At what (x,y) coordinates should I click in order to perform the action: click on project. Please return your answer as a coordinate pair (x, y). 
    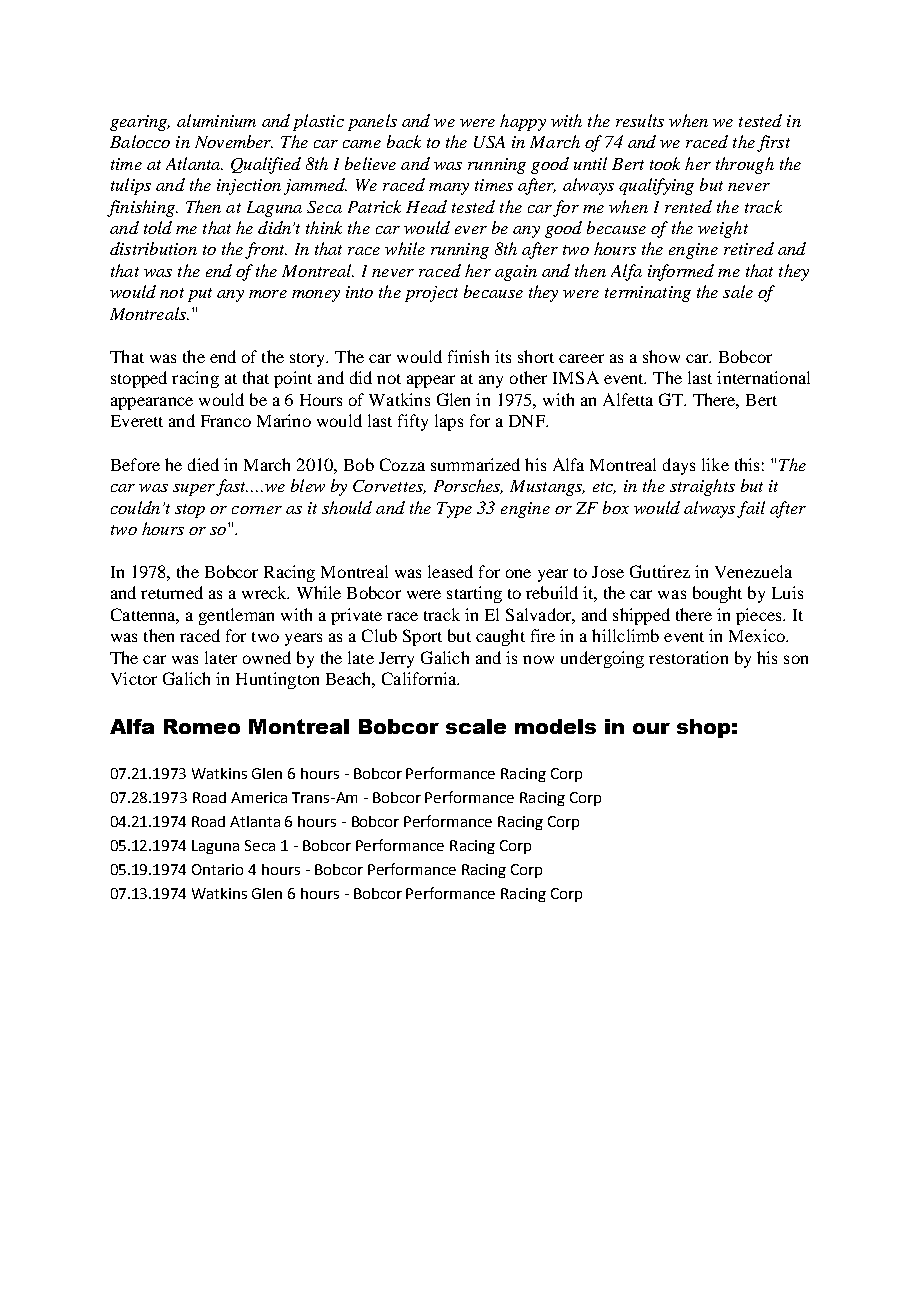
    Looking at the image, I should click on (431, 294).
